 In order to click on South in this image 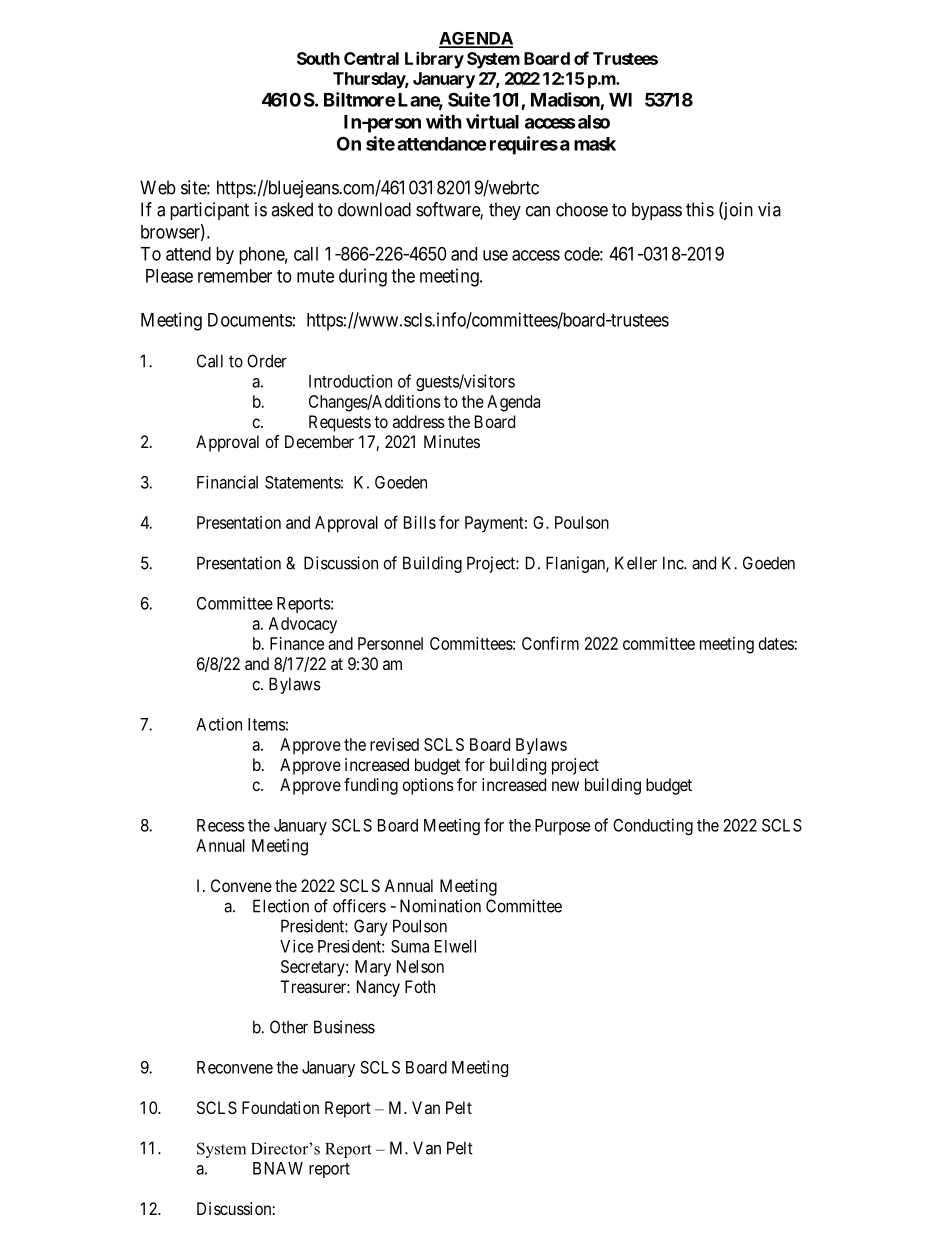, I will do `click(318, 58)`.
